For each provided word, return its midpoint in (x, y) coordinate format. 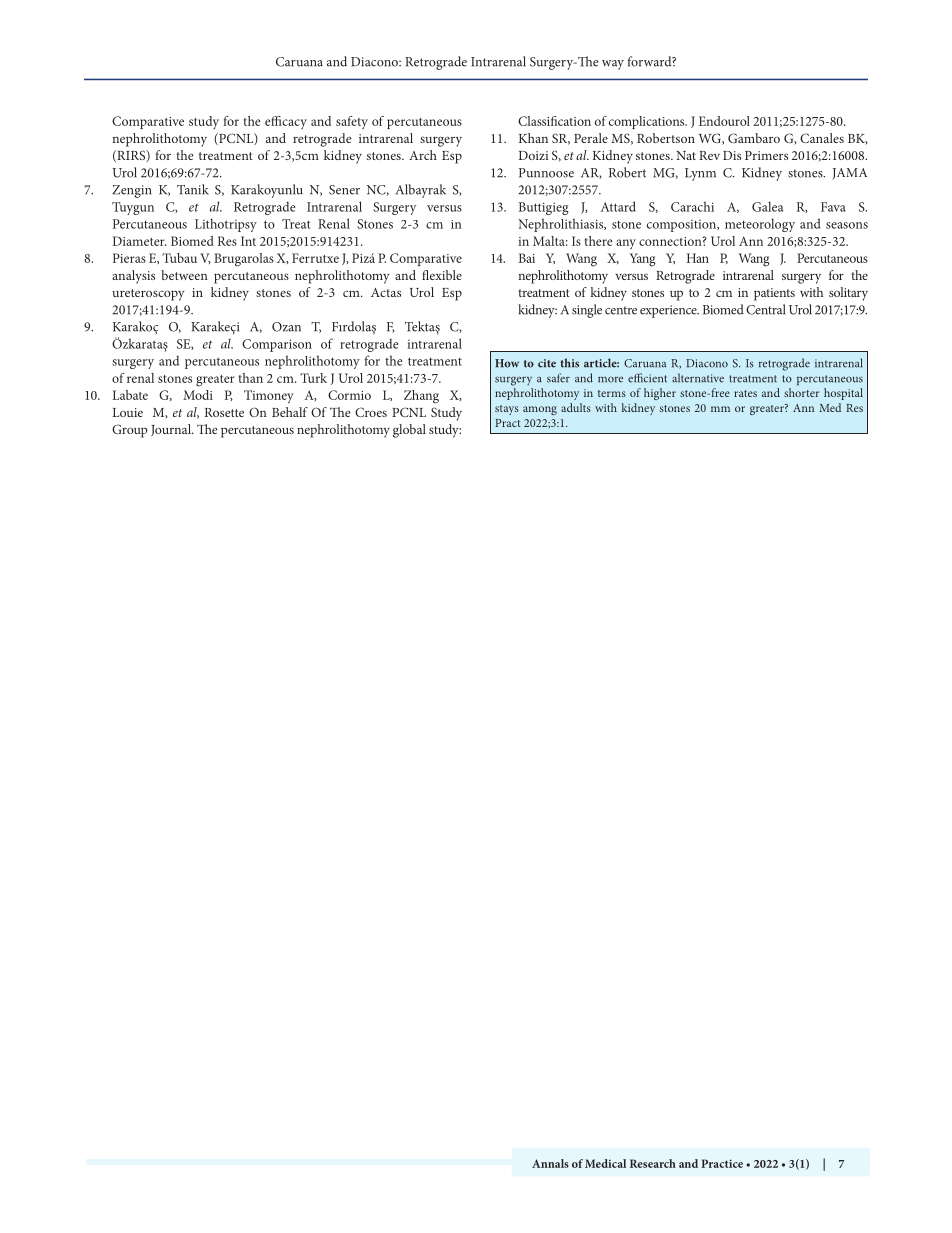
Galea (767, 206)
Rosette (224, 412)
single (587, 311)
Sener (344, 190)
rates (745, 393)
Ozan (286, 327)
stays (507, 410)
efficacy (286, 122)
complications (648, 122)
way (613, 65)
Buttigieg (544, 208)
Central (765, 309)
